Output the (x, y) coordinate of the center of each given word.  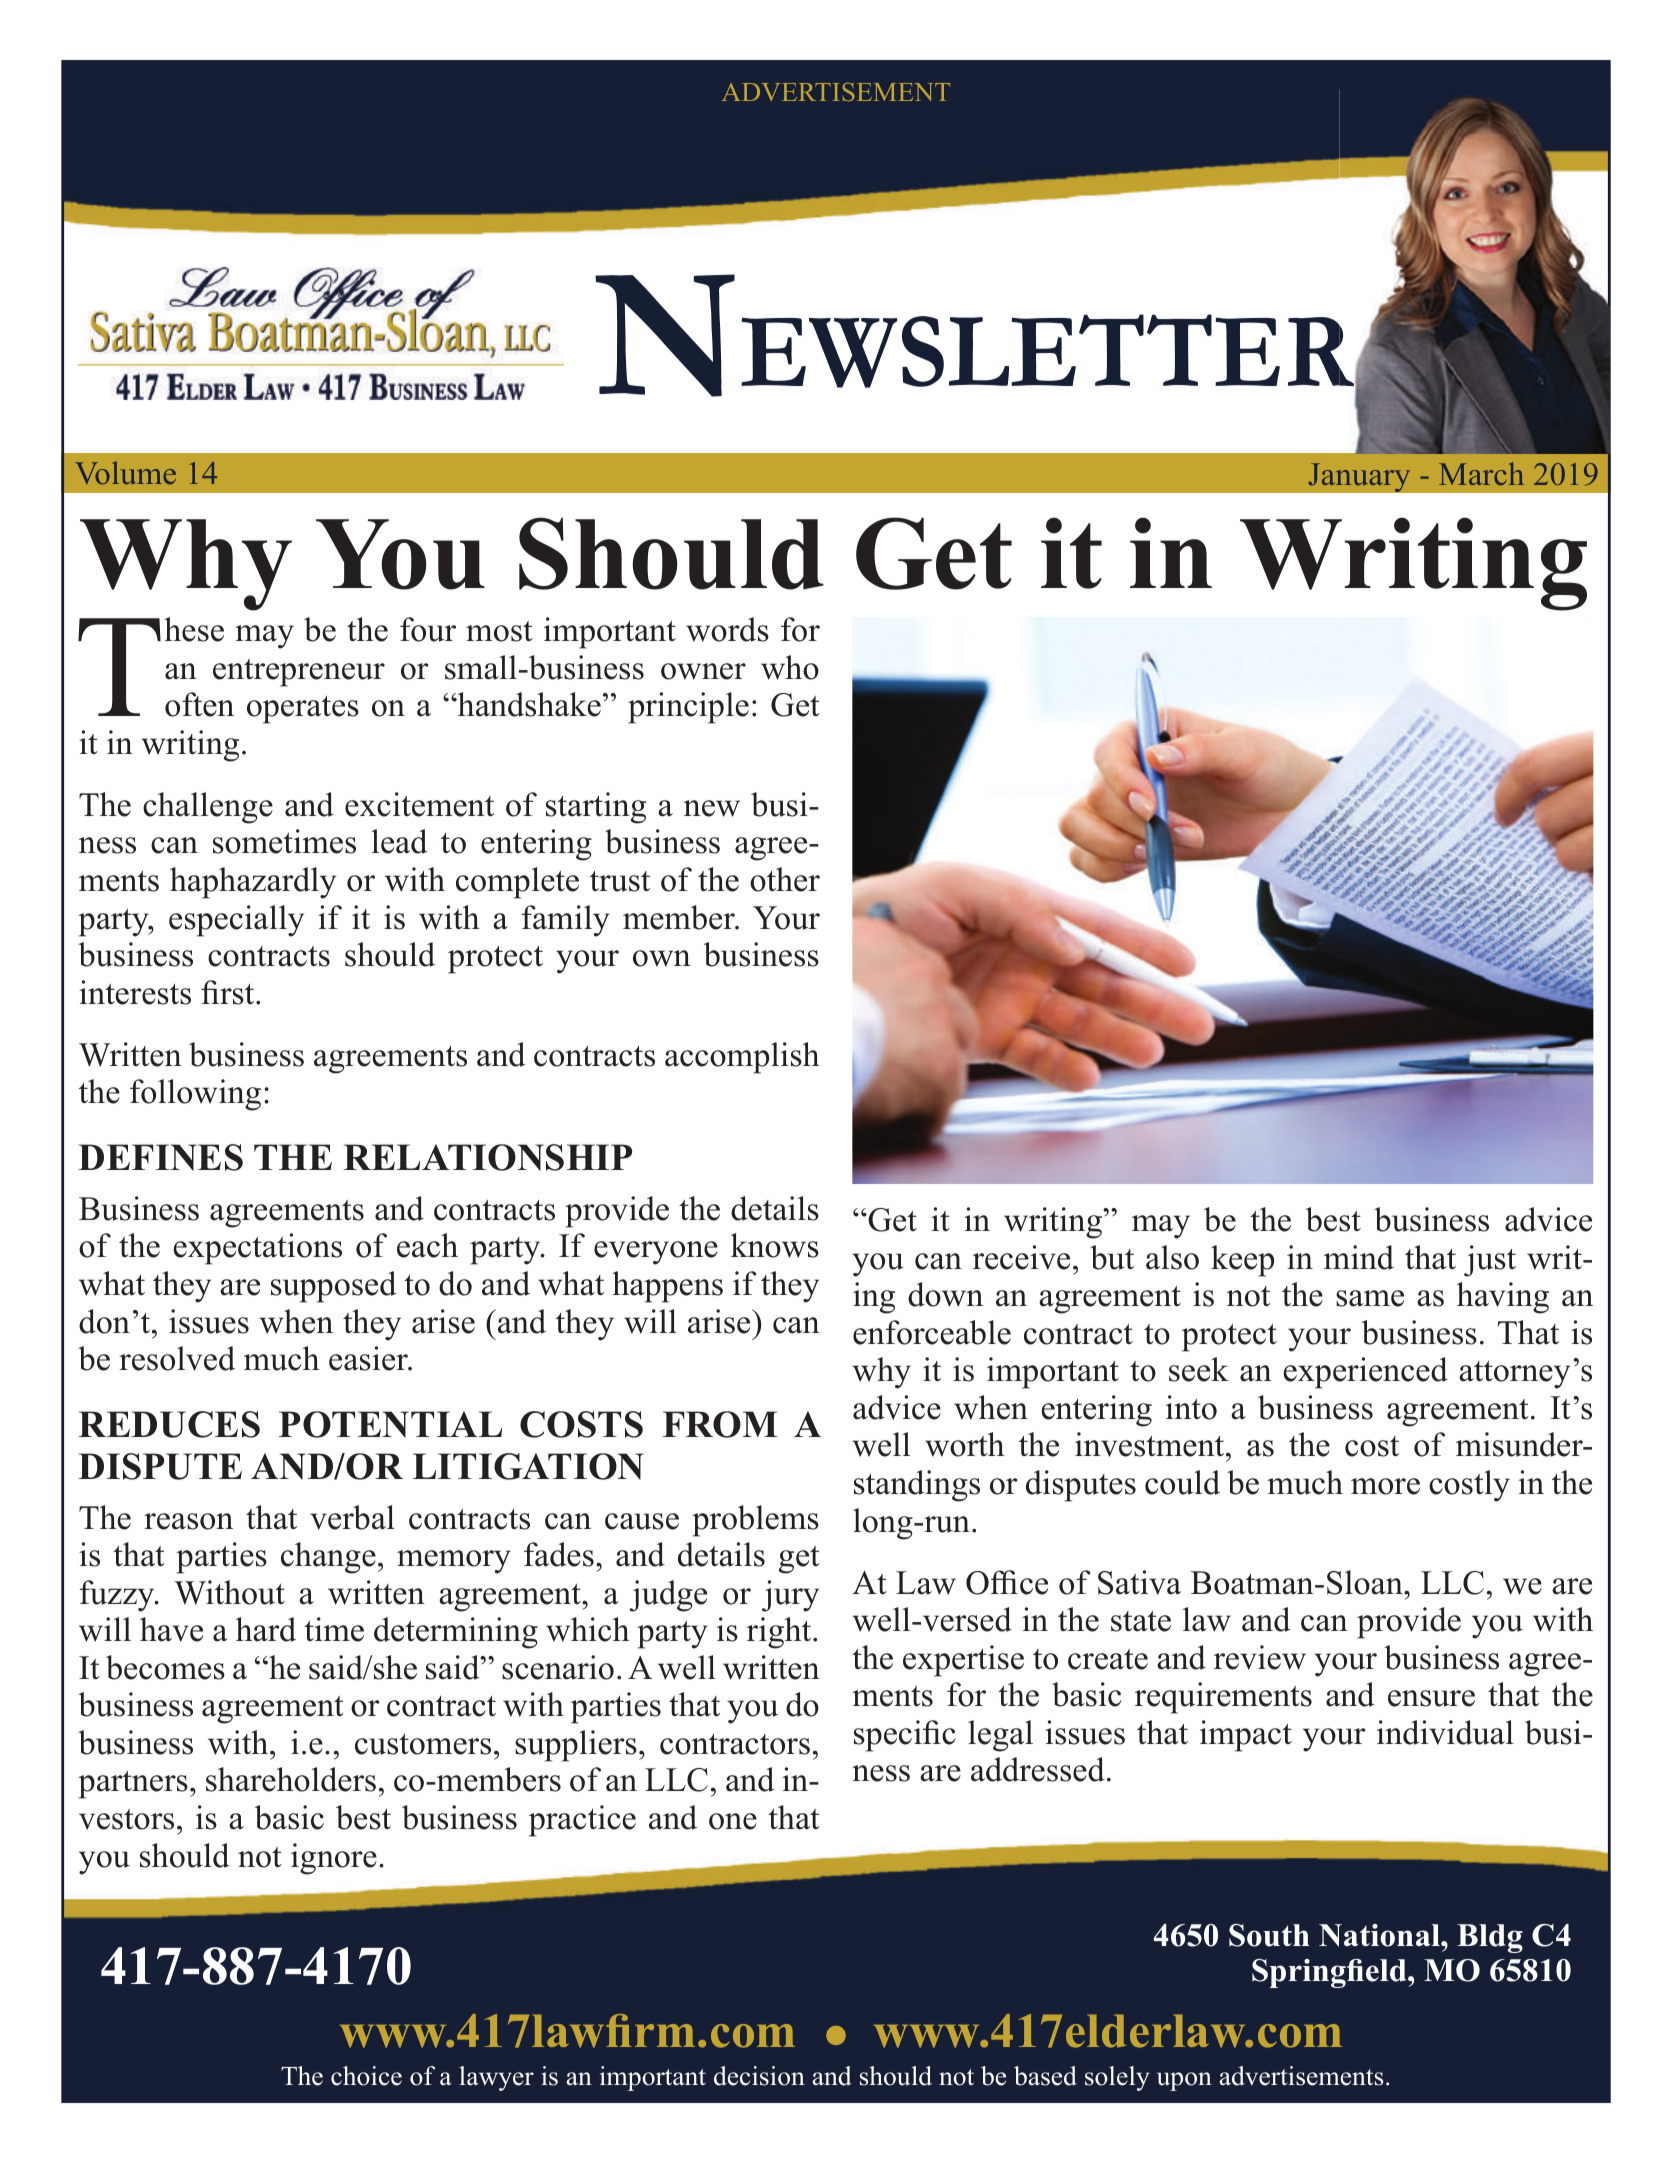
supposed (334, 1287)
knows (775, 1245)
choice (366, 2076)
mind (1359, 1257)
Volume (125, 472)
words (727, 629)
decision (759, 2076)
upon (1184, 2081)
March (1481, 473)
